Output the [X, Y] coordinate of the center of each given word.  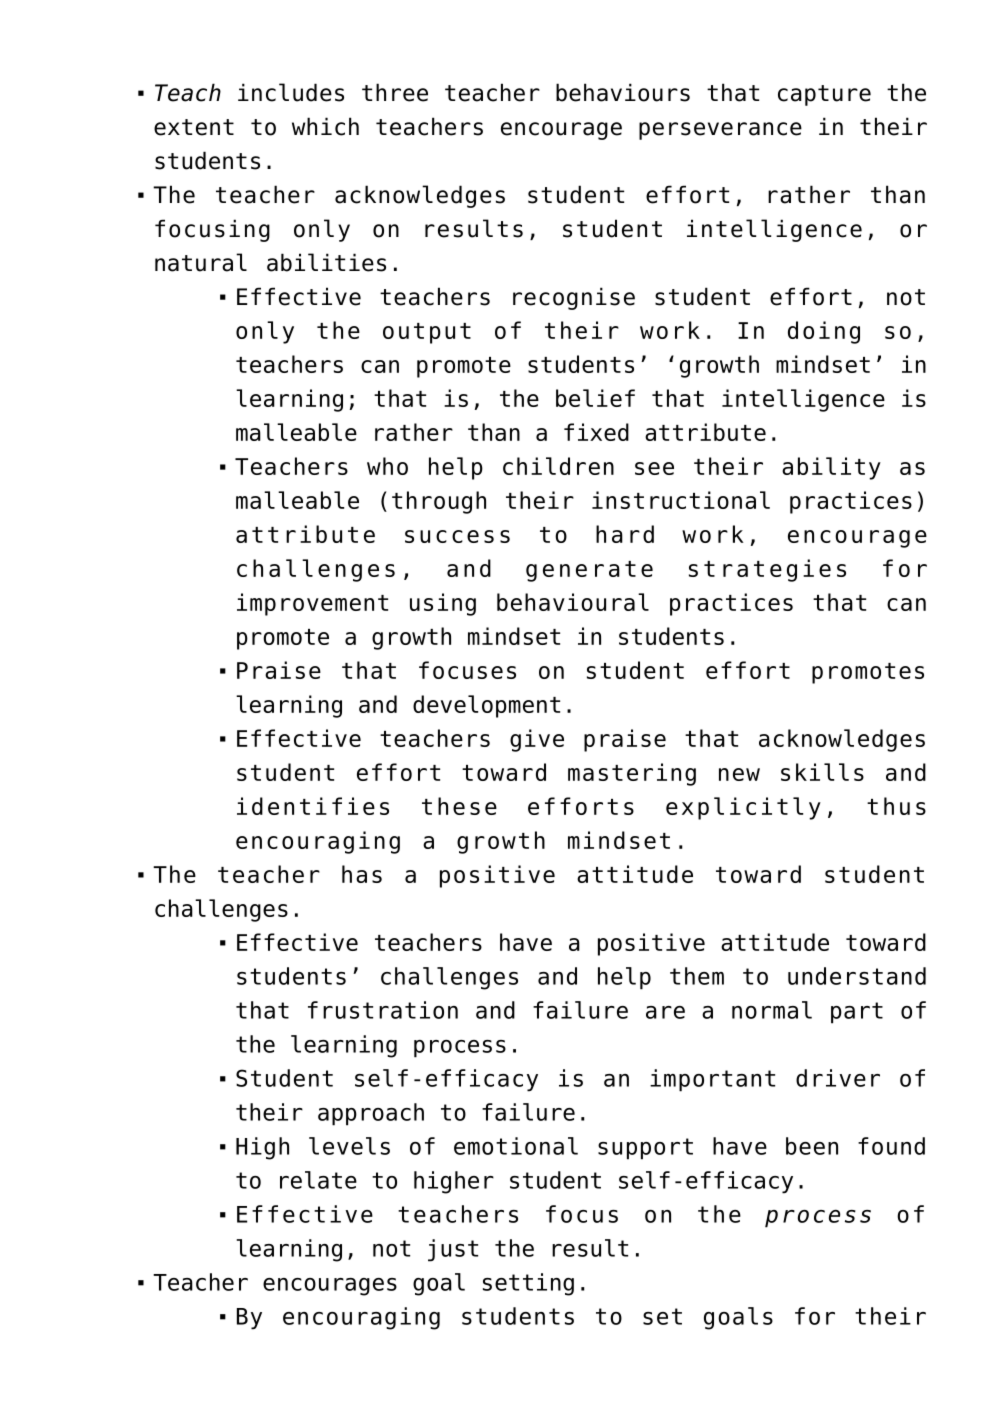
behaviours [623, 92]
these [459, 806]
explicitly [743, 808]
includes [291, 92]
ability [831, 468]
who [387, 466]
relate [318, 1180]
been [812, 1146]
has [362, 874]
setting [528, 1284]
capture [824, 95]
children [558, 466]
